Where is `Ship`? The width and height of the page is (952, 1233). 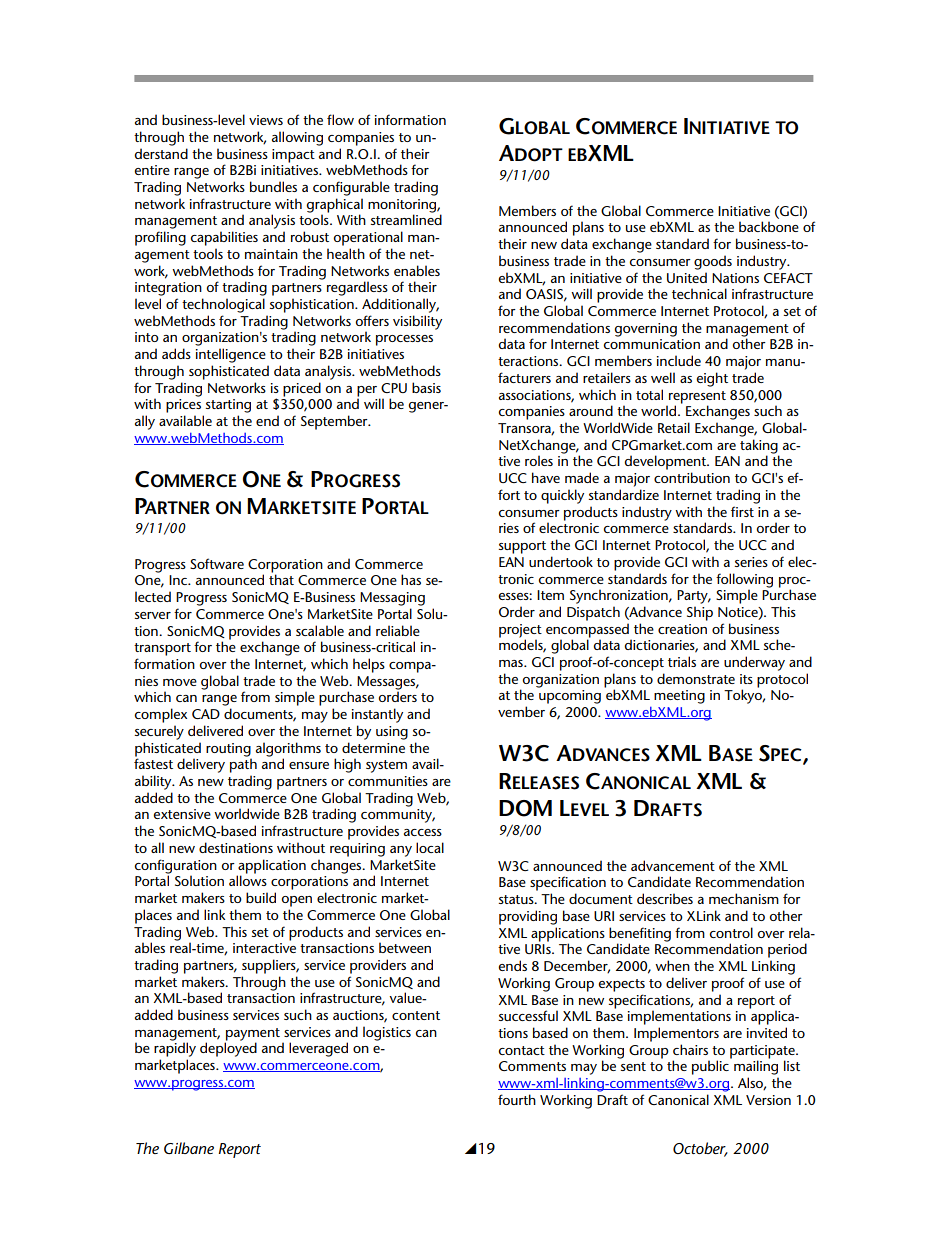
Ship is located at coordinates (700, 613).
